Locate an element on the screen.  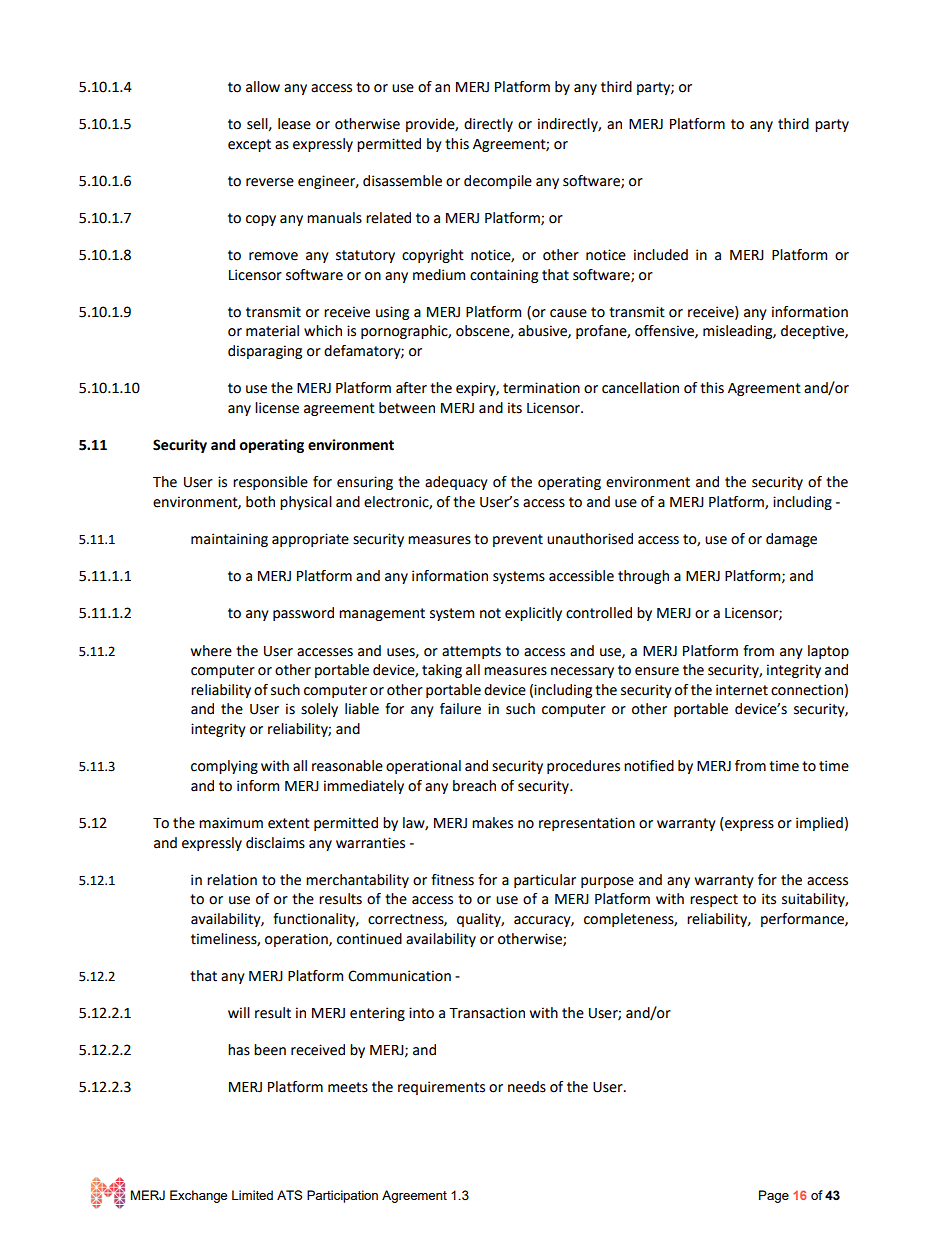
extent is located at coordinates (289, 823).
